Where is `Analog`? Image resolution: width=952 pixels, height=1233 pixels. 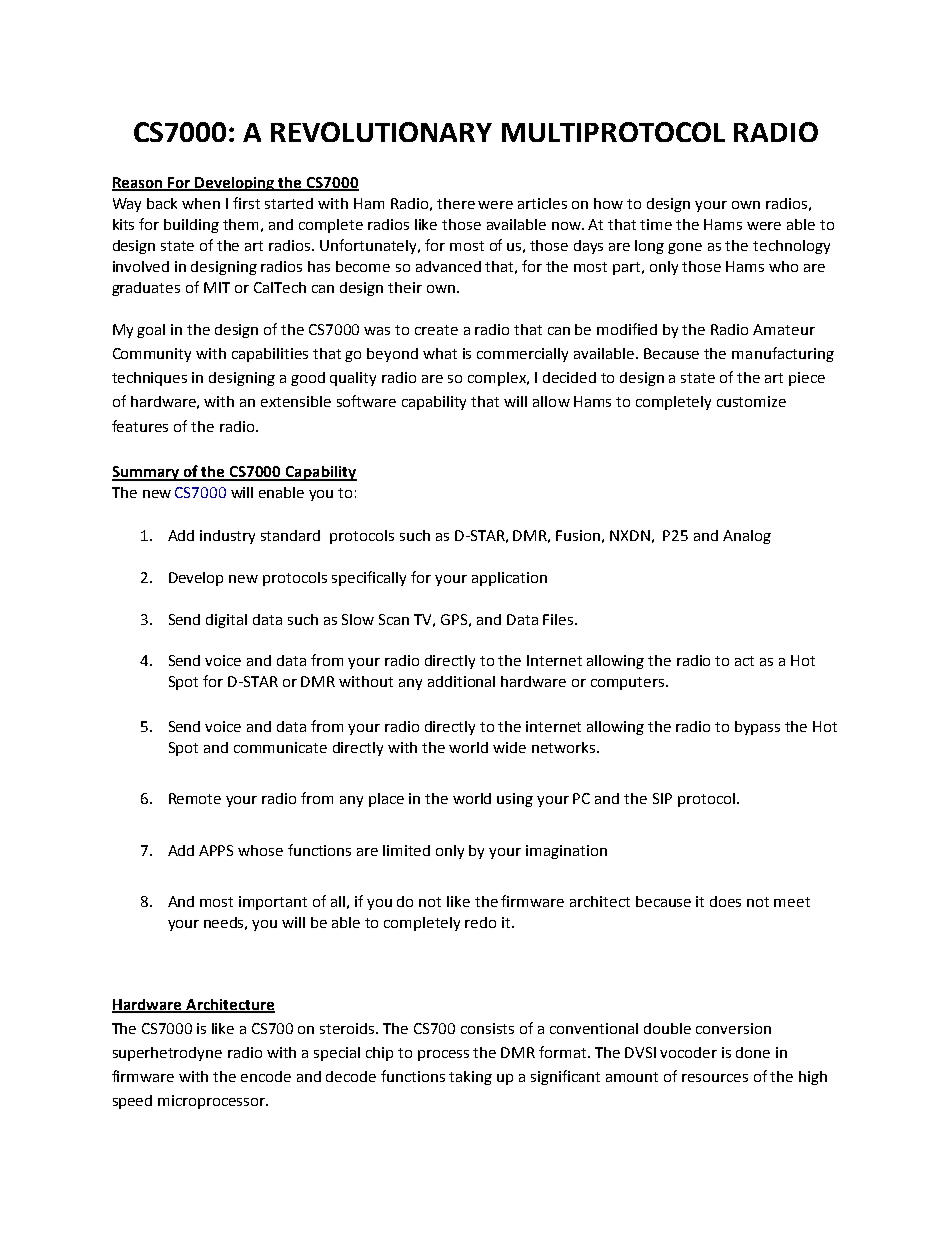 Analog is located at coordinates (747, 537).
